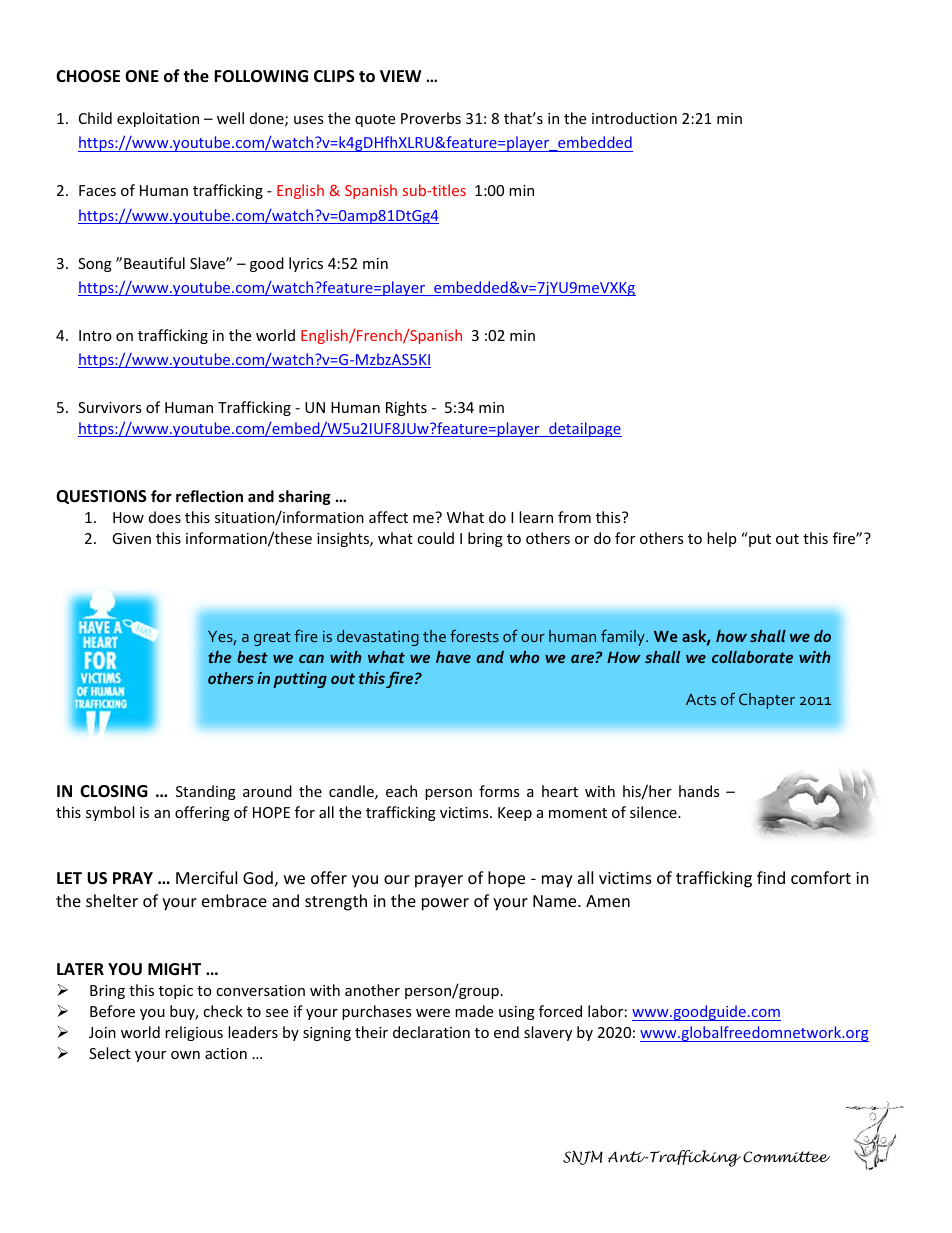 Image resolution: width=952 pixels, height=1233 pixels. What do you see at coordinates (400, 76) in the screenshot?
I see `VIEW` at bounding box center [400, 76].
